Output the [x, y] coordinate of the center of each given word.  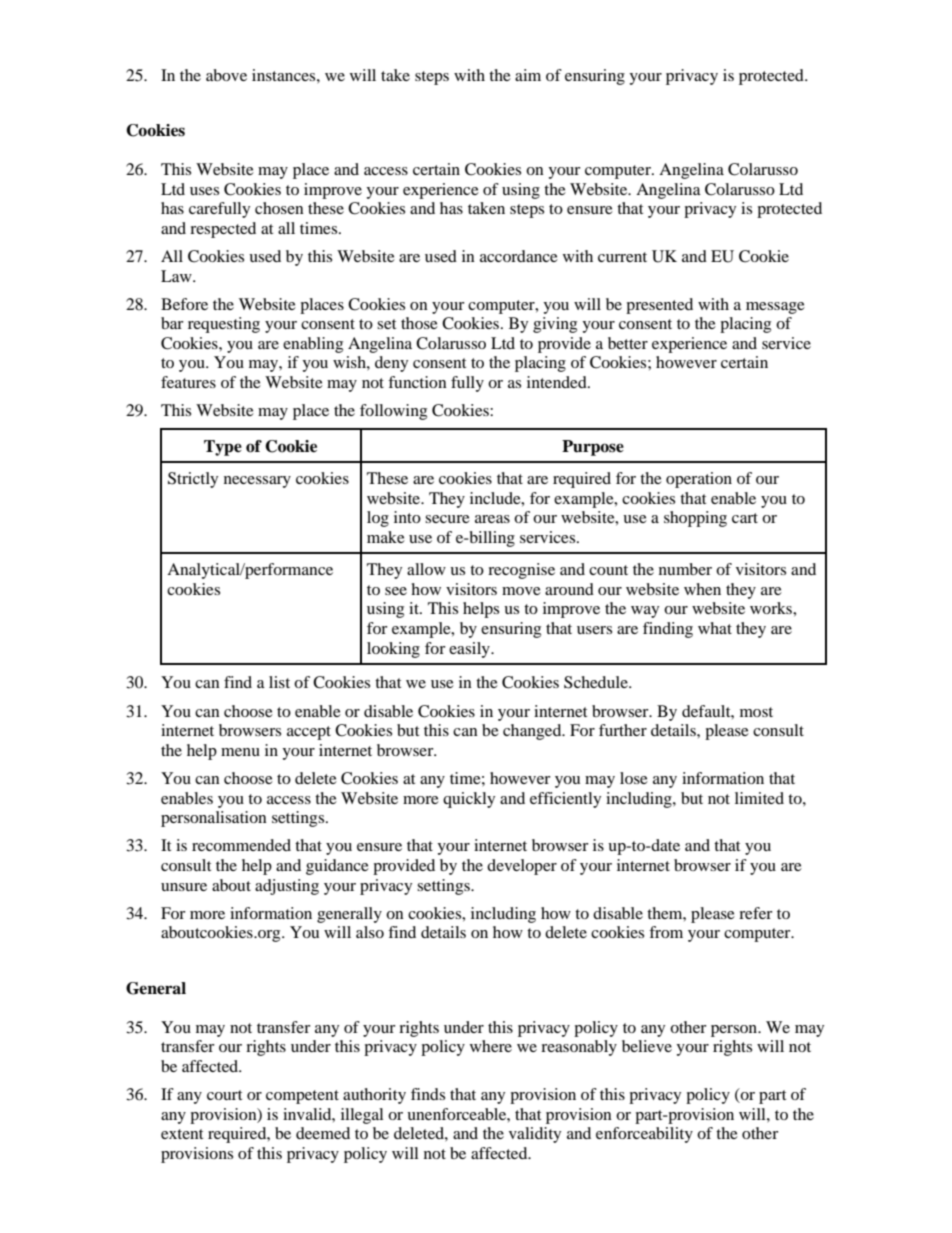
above [226, 75]
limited [759, 798]
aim [528, 75]
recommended [241, 845]
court [224, 1095]
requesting [224, 325]
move [521, 591]
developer [522, 867]
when [702, 589]
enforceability [644, 1135]
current [622, 257]
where [491, 1046]
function [417, 382]
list [279, 682]
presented [659, 306]
